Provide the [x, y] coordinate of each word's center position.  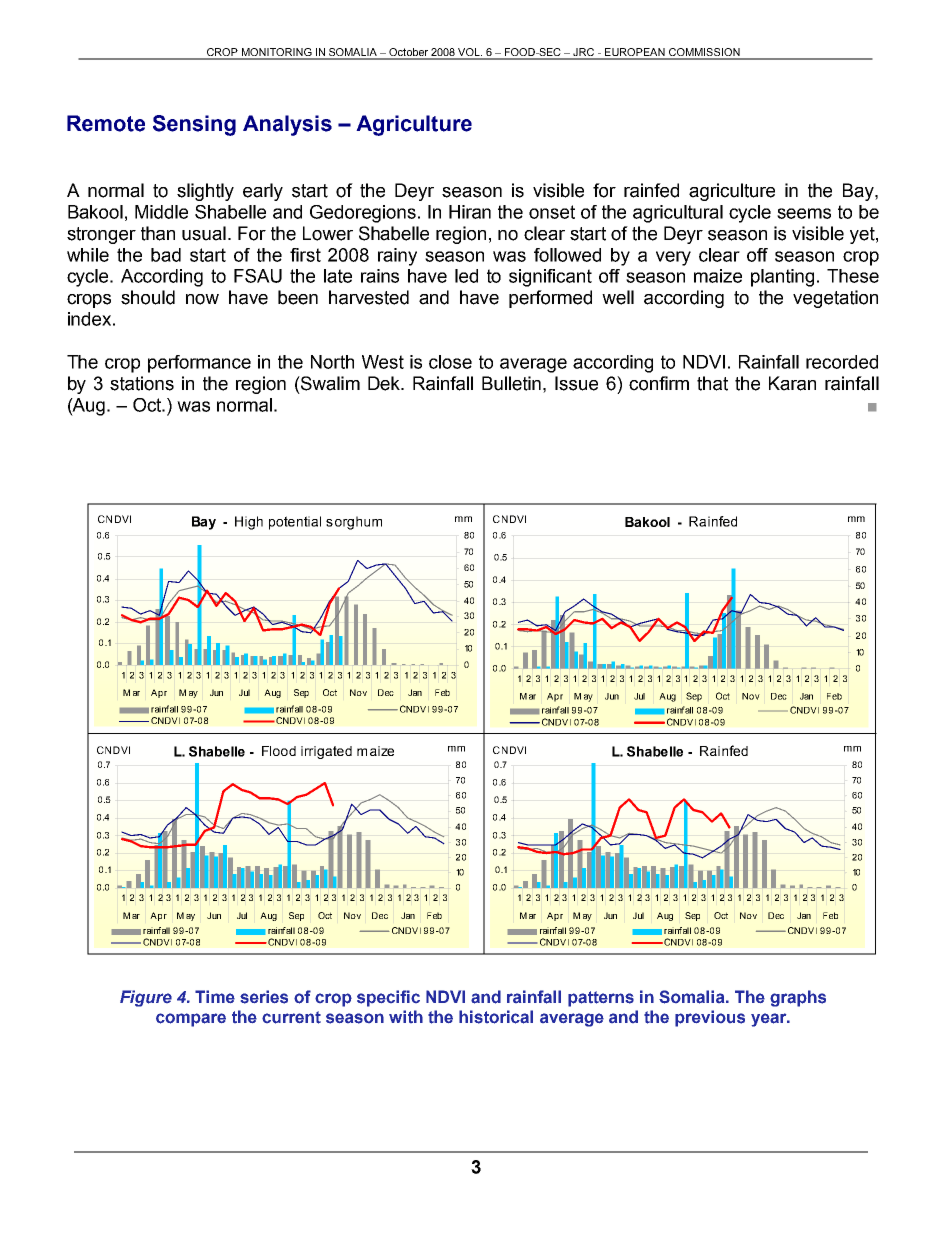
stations [142, 383]
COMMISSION [704, 53]
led [466, 276]
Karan [792, 383]
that [712, 383]
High [249, 523]
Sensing [194, 125]
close [450, 362]
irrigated [326, 752]
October [408, 53]
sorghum [354, 523]
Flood [279, 751]
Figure [146, 998]
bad [166, 255]
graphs [798, 998]
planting [782, 278]
